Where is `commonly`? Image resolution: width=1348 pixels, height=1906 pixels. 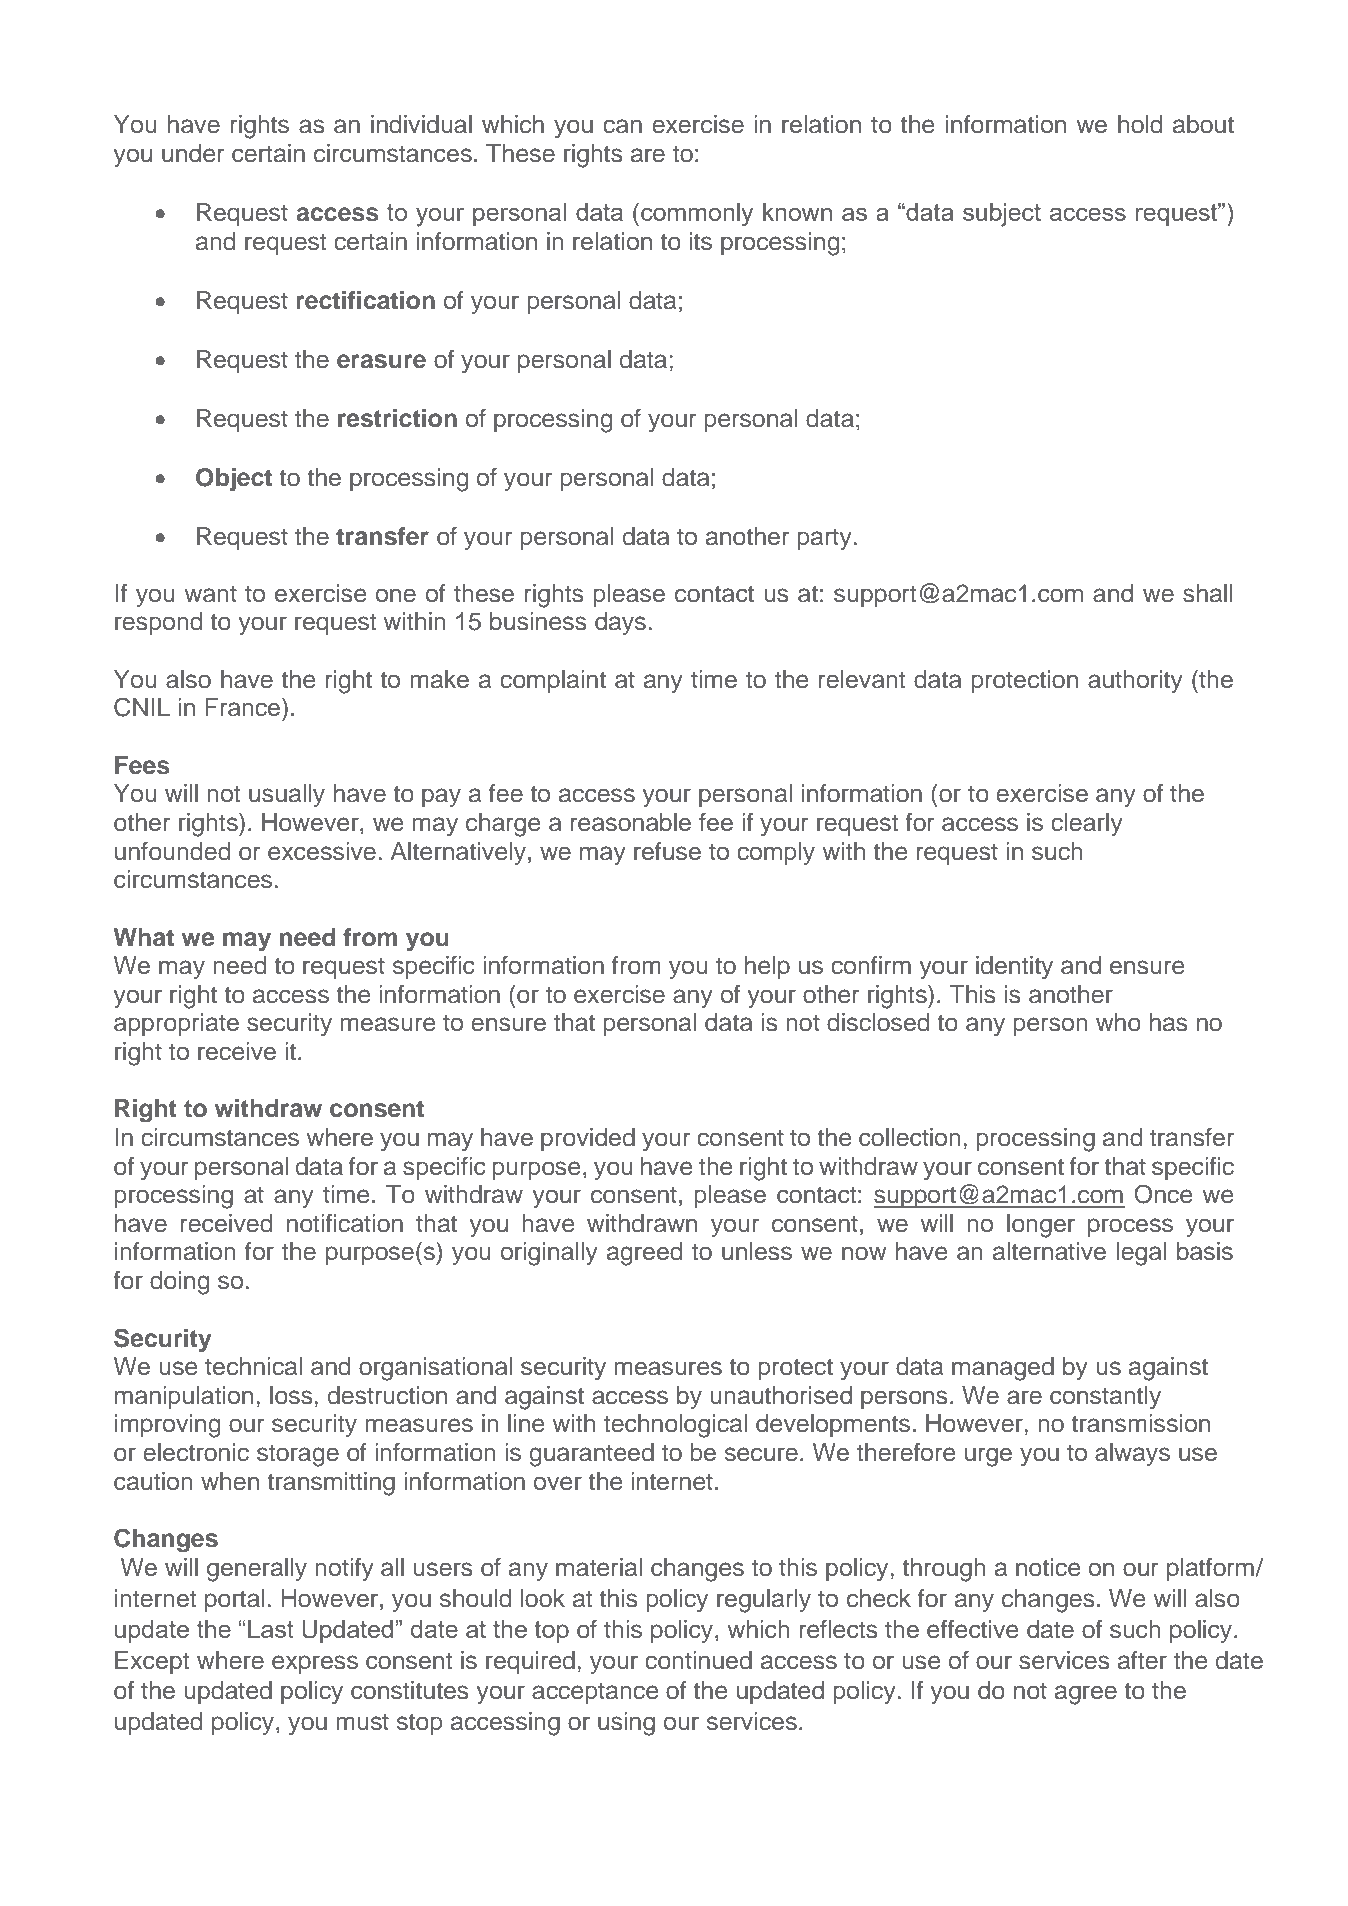
commonly is located at coordinates (697, 215).
